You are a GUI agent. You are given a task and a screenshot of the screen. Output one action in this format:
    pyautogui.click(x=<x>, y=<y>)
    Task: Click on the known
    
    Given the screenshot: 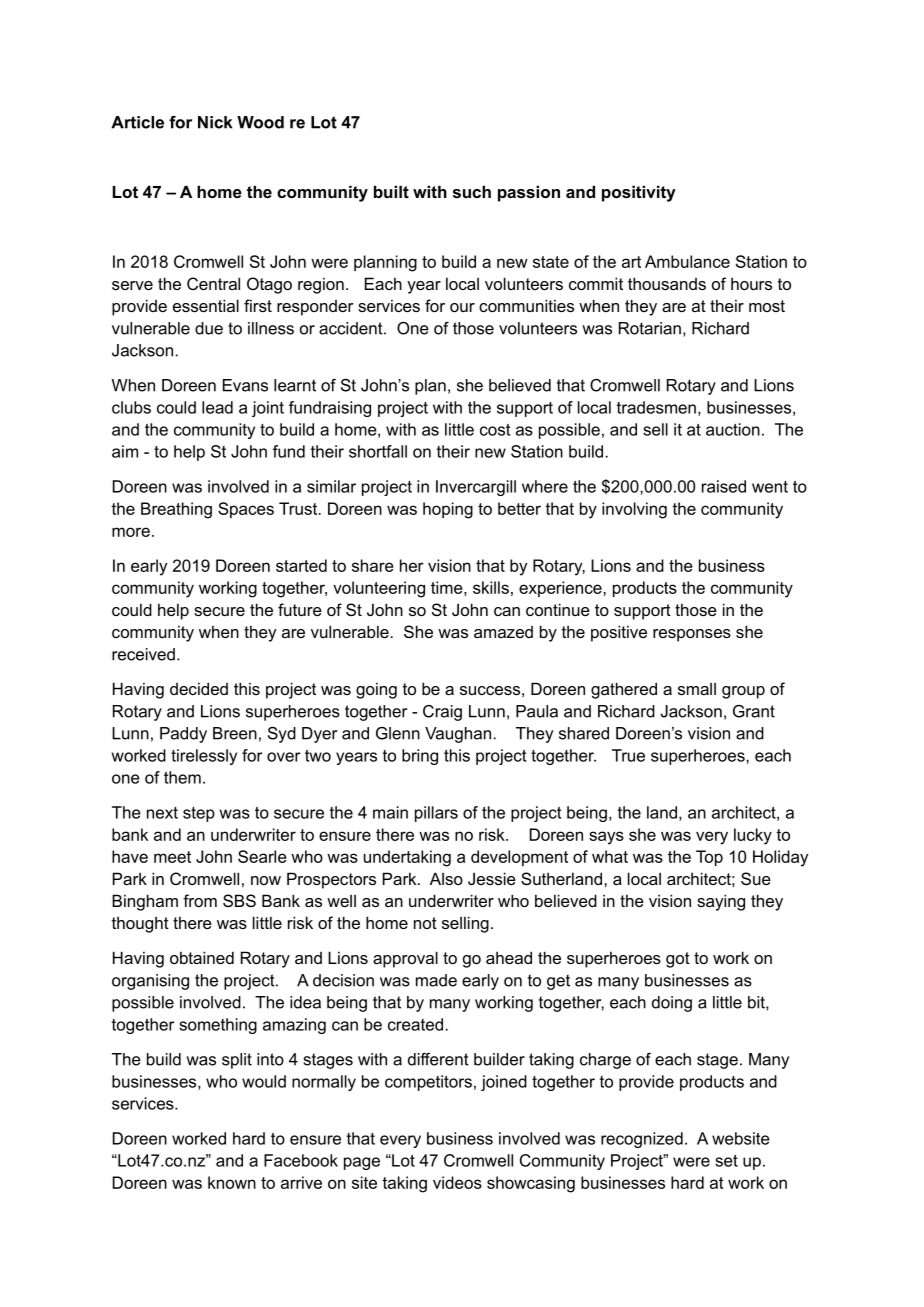 What is the action you would take?
    pyautogui.click(x=232, y=1182)
